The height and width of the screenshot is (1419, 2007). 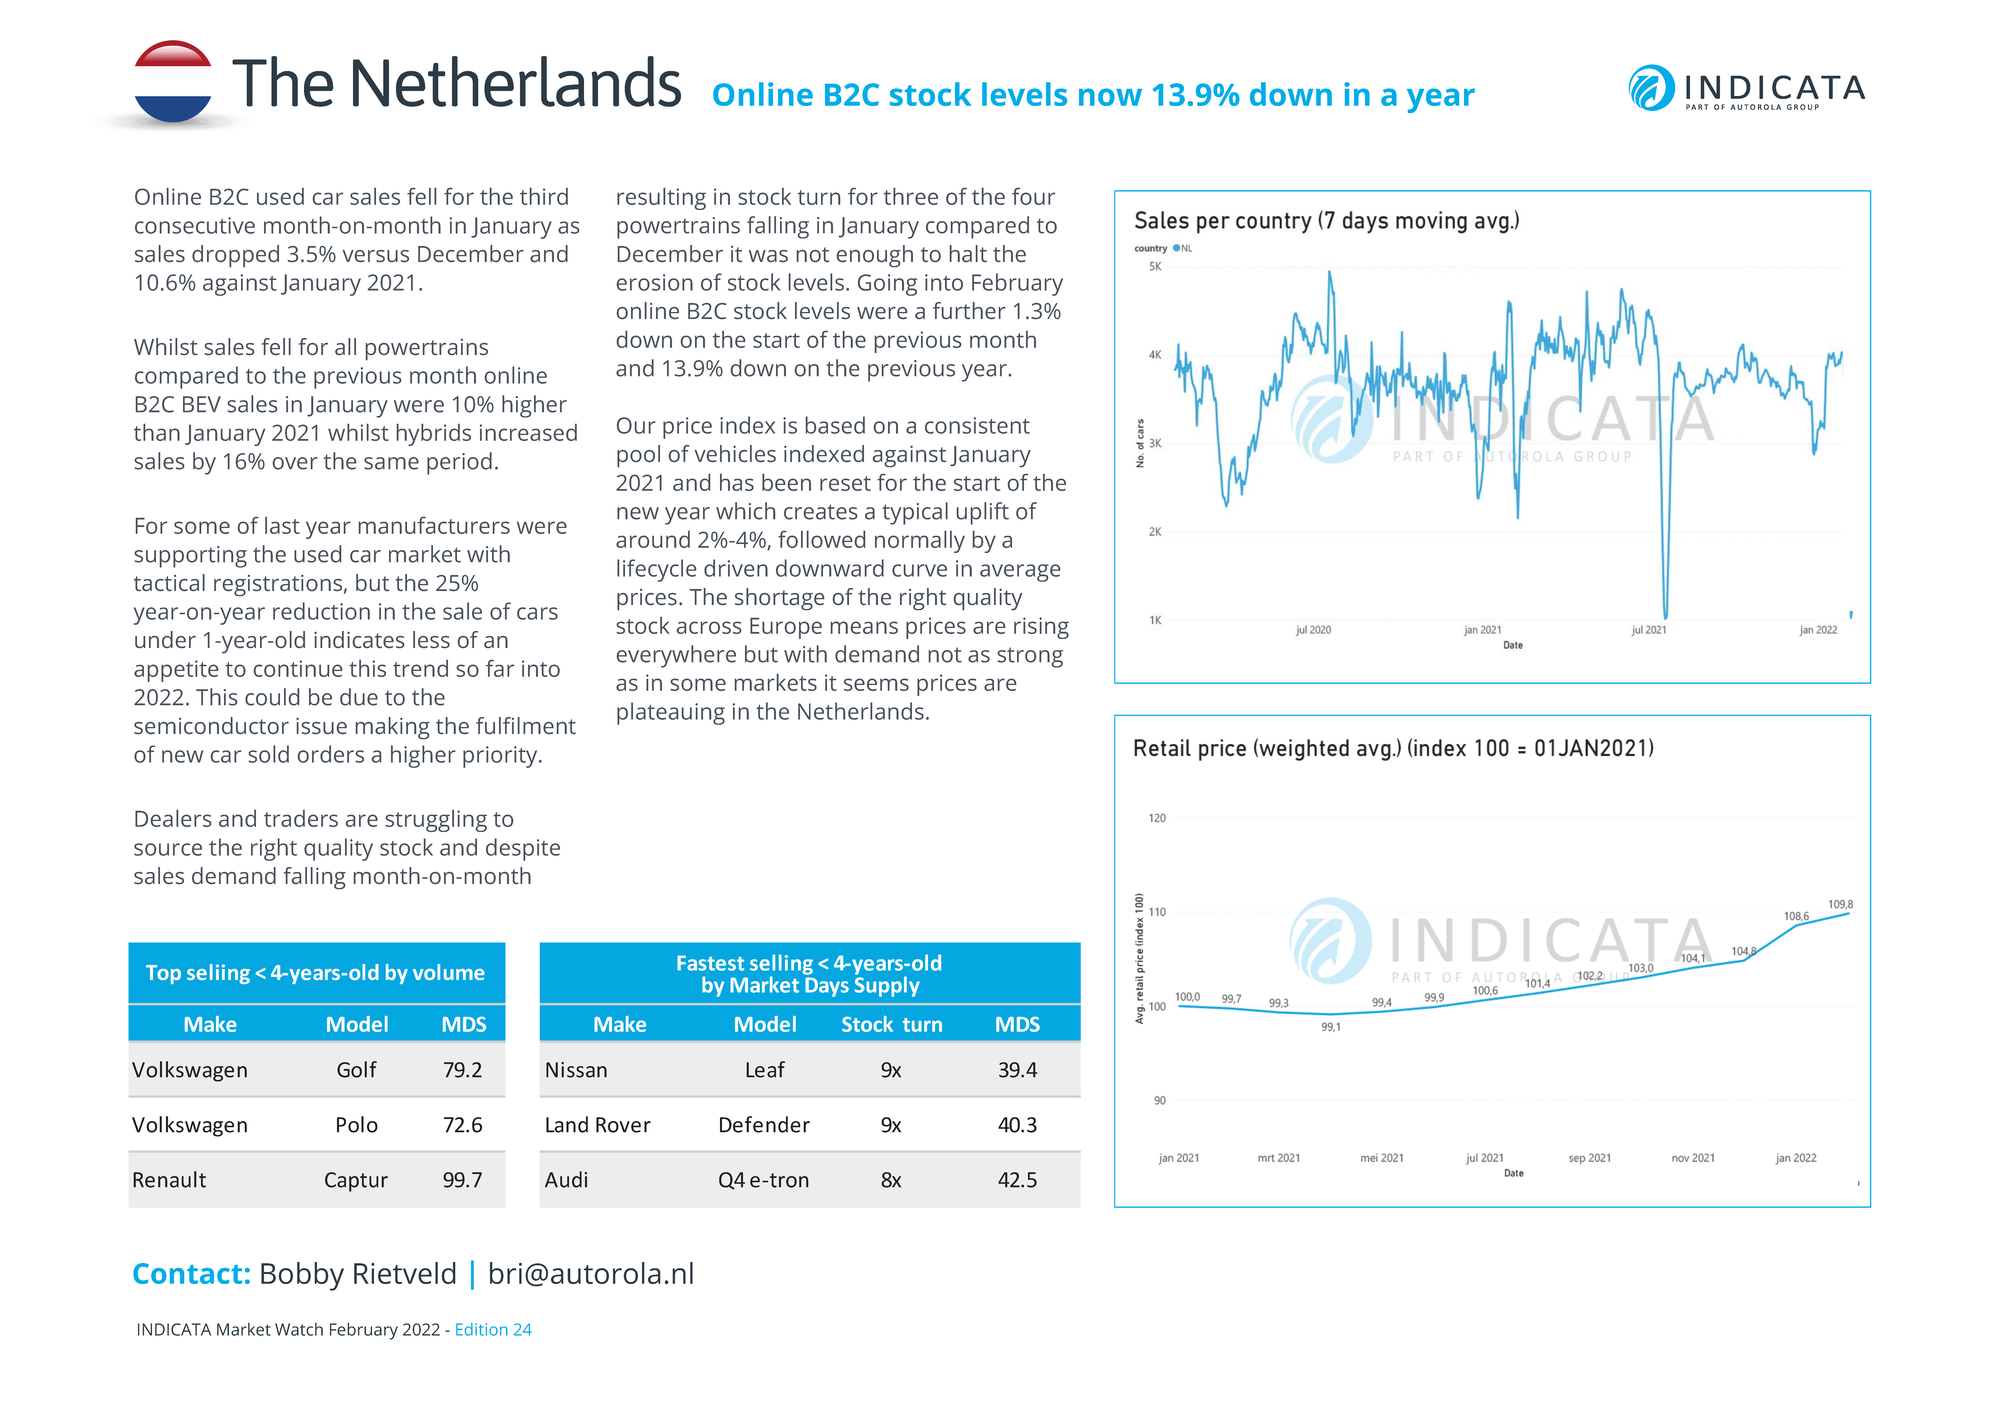 What do you see at coordinates (272, 697) in the screenshot?
I see `could` at bounding box center [272, 697].
